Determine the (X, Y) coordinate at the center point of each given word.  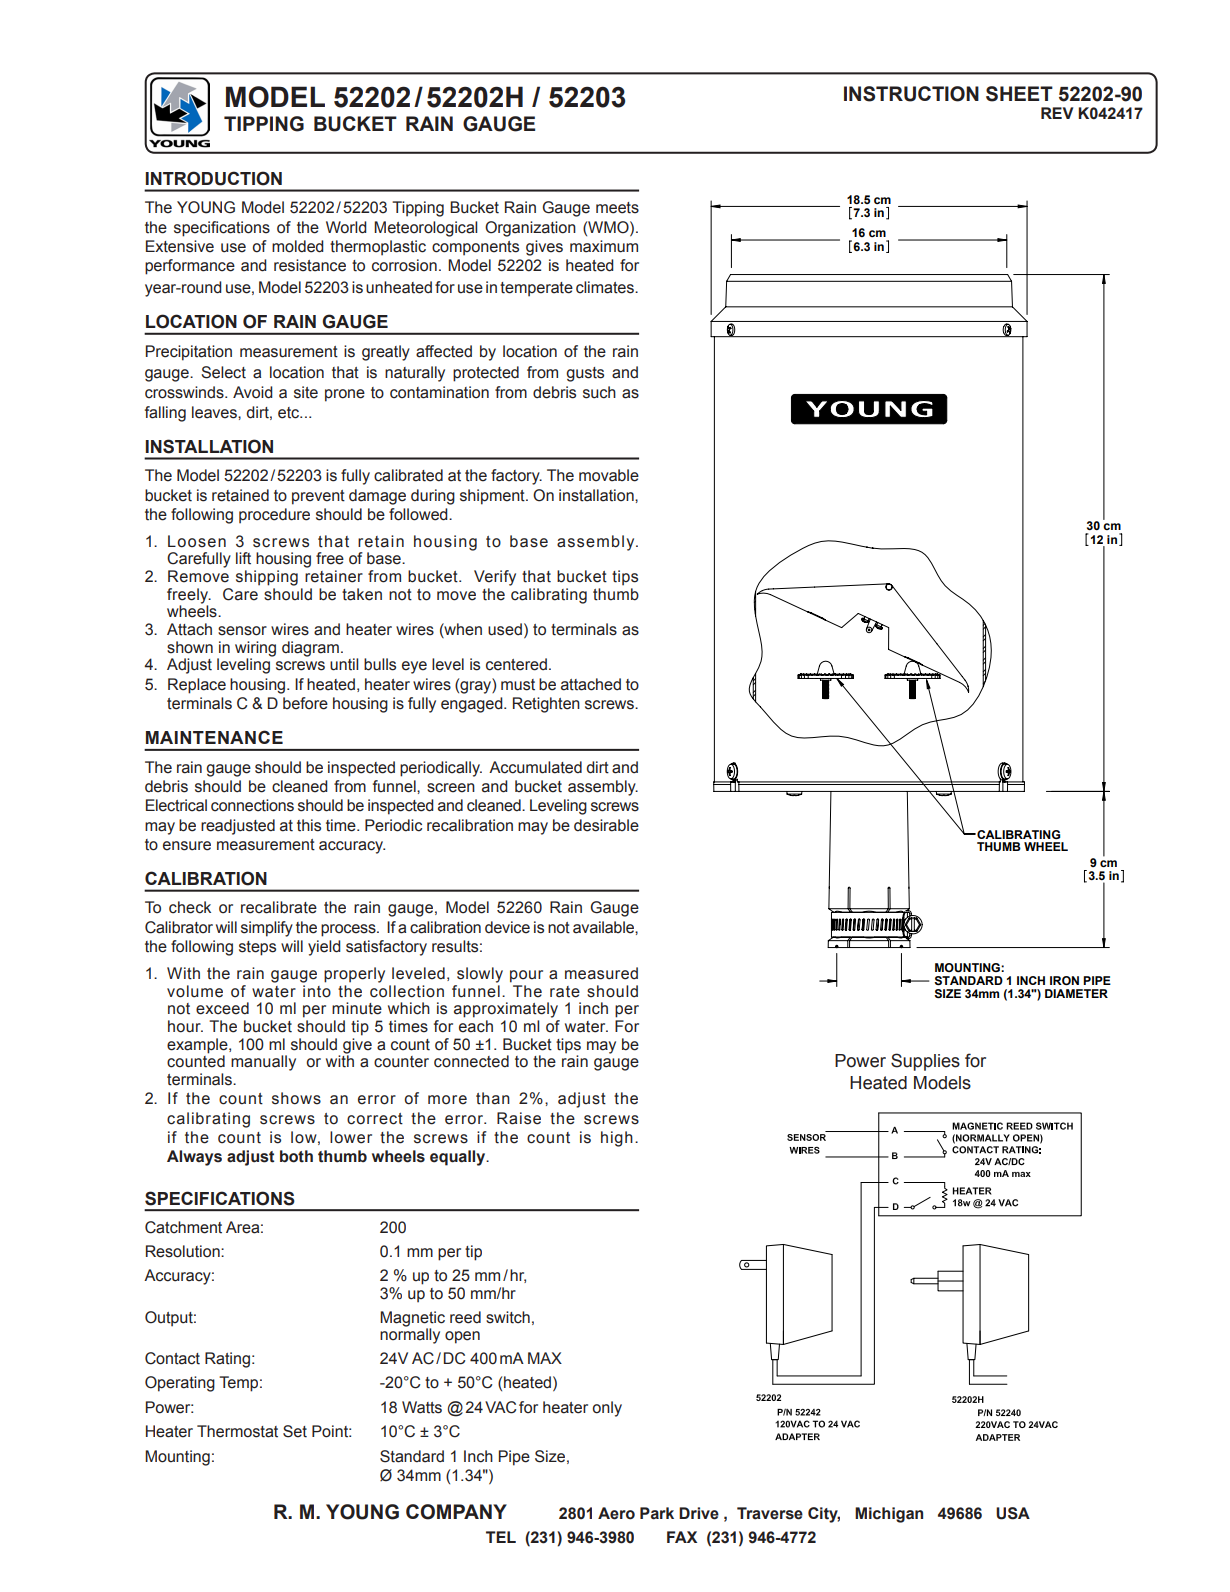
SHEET (1019, 94)
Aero (616, 1513)
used (505, 629)
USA (1013, 1513)
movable (609, 475)
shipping (267, 578)
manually (263, 1063)
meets (617, 208)
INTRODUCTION (214, 178)
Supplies (925, 1062)
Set (295, 1431)
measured (601, 973)
